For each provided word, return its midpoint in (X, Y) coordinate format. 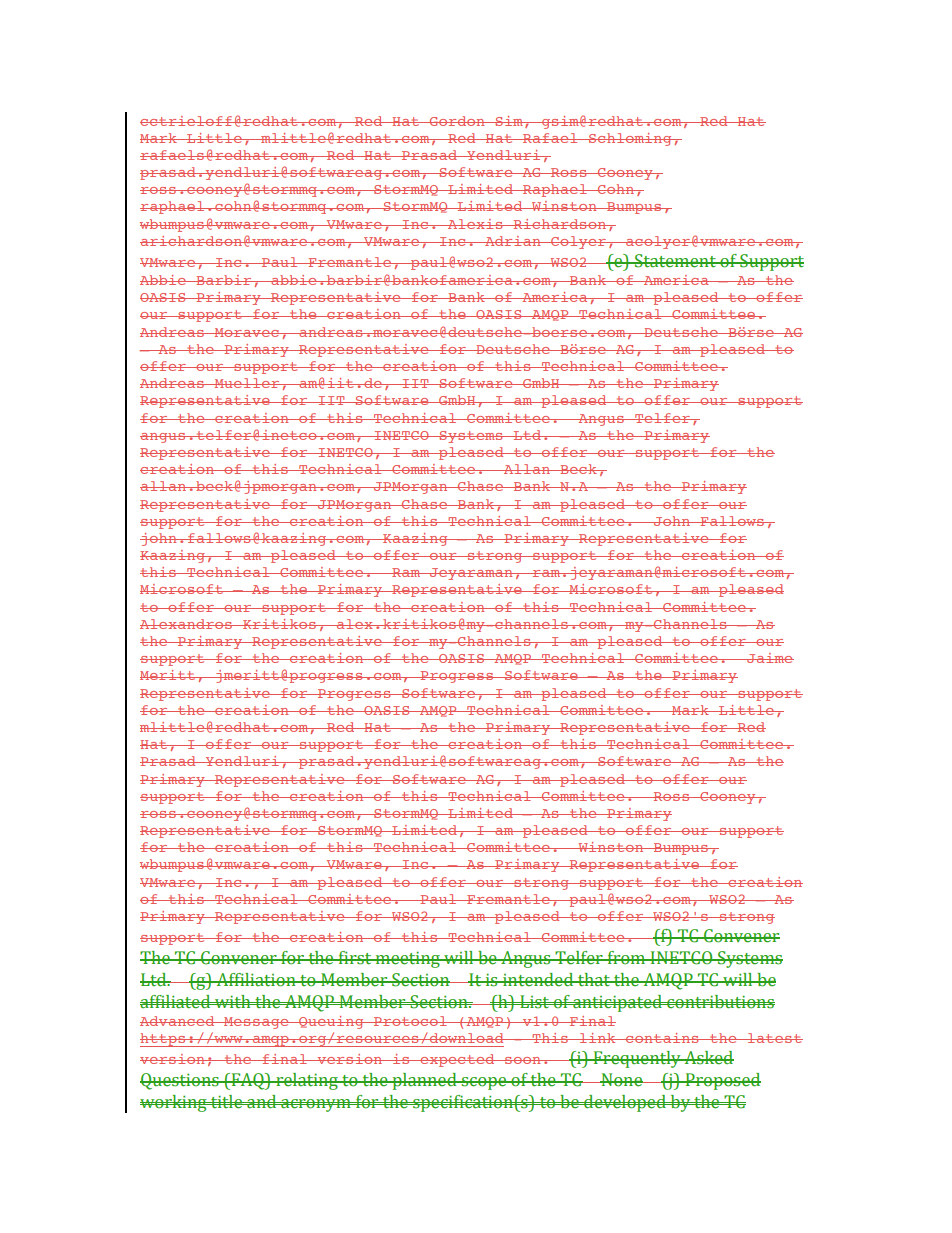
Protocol (410, 1021)
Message (256, 1023)
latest (774, 1038)
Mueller (247, 383)
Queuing (331, 1022)
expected (457, 1060)
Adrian (513, 241)
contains (662, 1038)
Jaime (769, 658)
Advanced (178, 1021)
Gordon (457, 121)
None (622, 1080)
